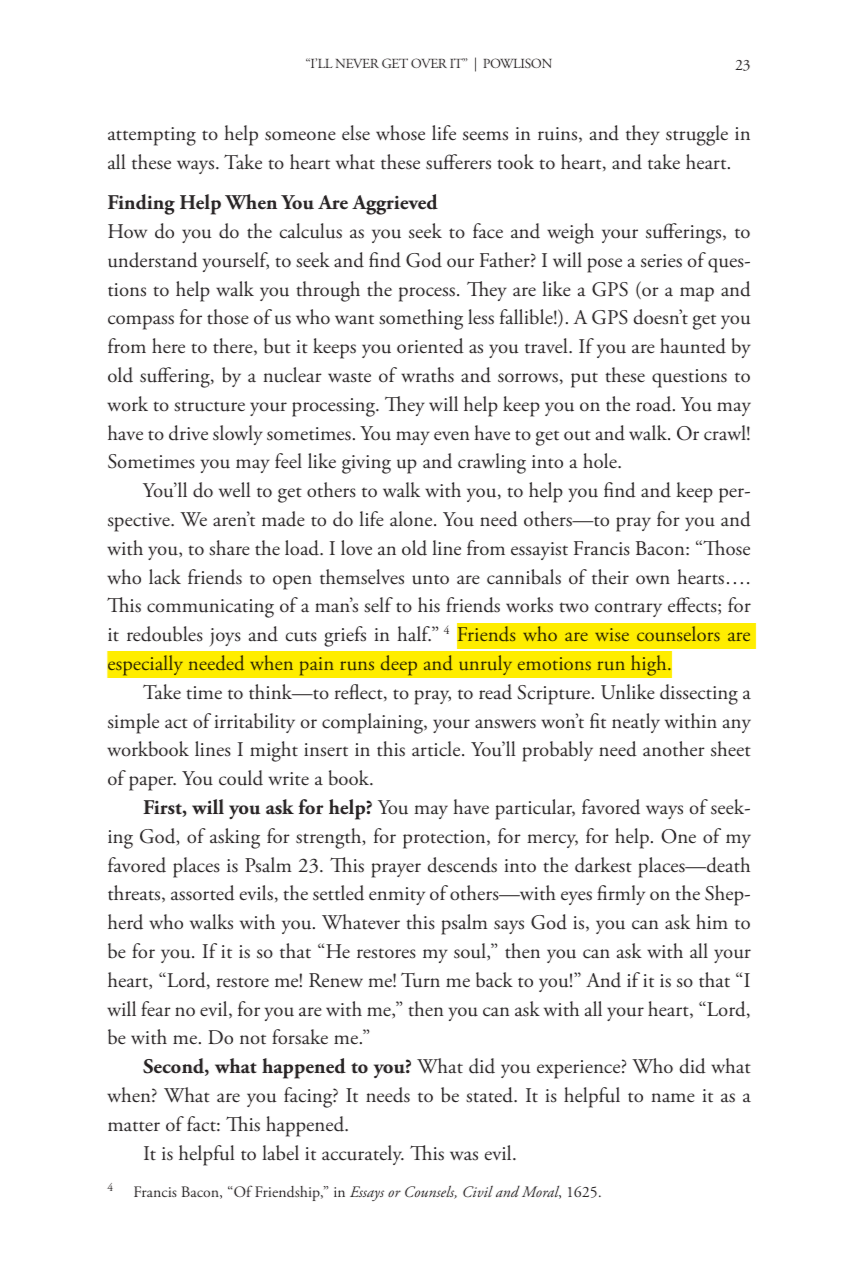 Image resolution: width=858 pixels, height=1287 pixels. I want to click on struggle, so click(697, 135).
